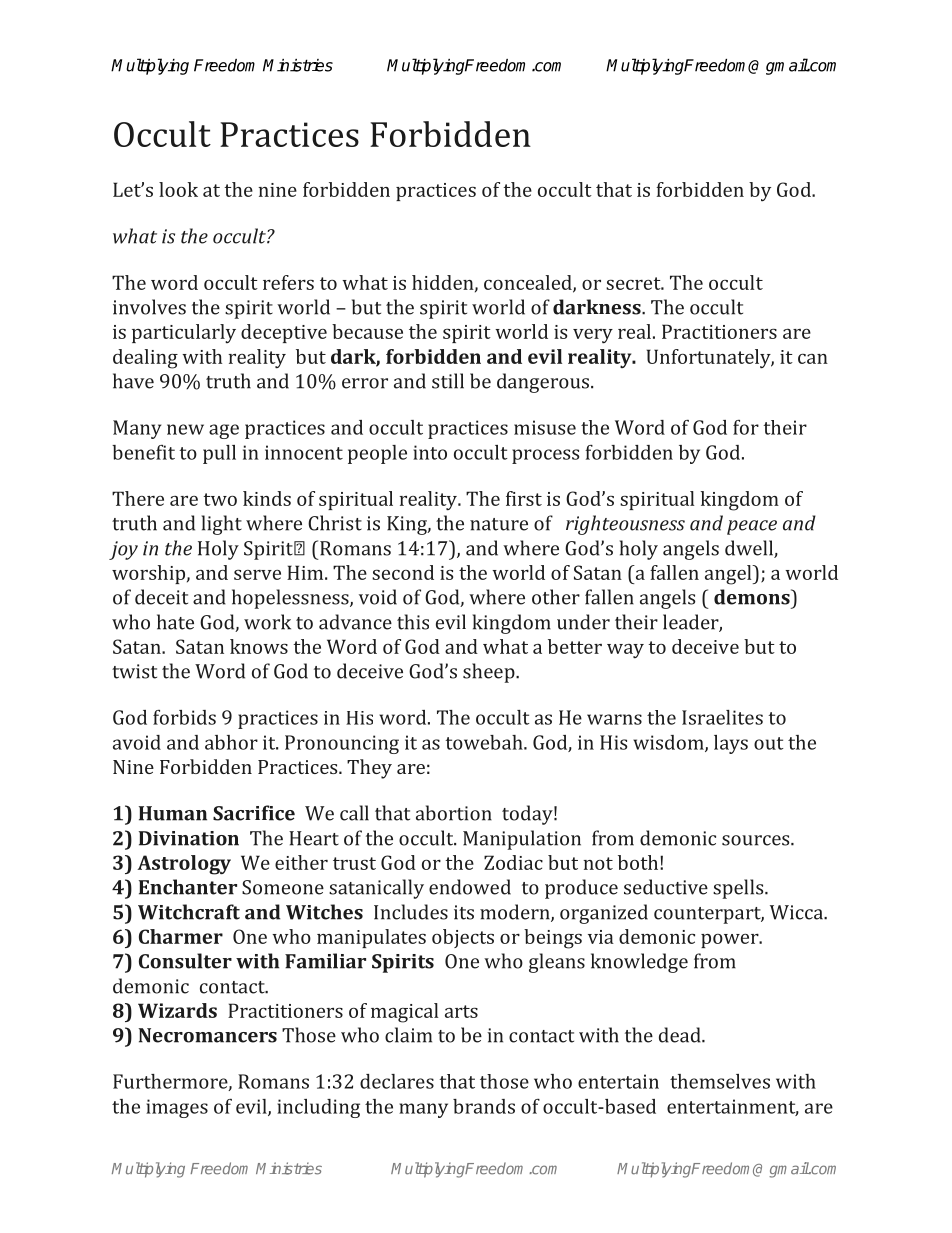 The height and width of the page is (1233, 952). I want to click on look, so click(178, 189).
